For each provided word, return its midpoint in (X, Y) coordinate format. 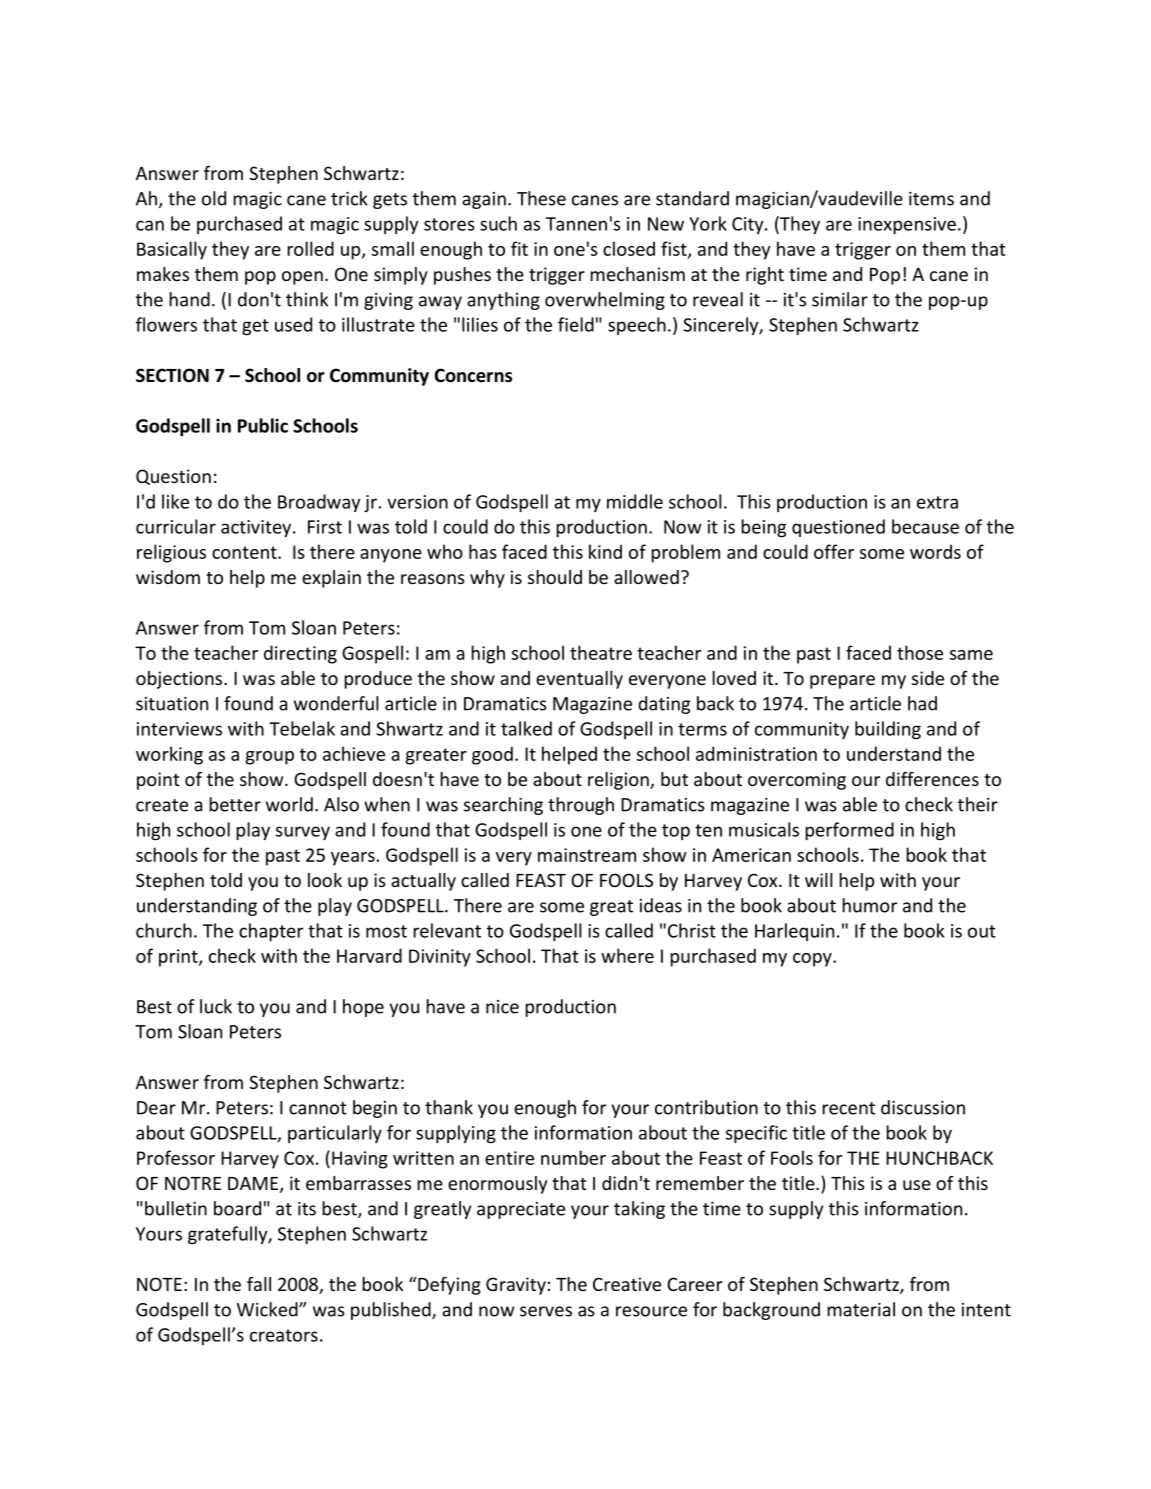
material (861, 1309)
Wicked (268, 1309)
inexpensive (907, 225)
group (270, 758)
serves (546, 1311)
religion (619, 781)
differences (932, 779)
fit (519, 248)
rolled (310, 248)
